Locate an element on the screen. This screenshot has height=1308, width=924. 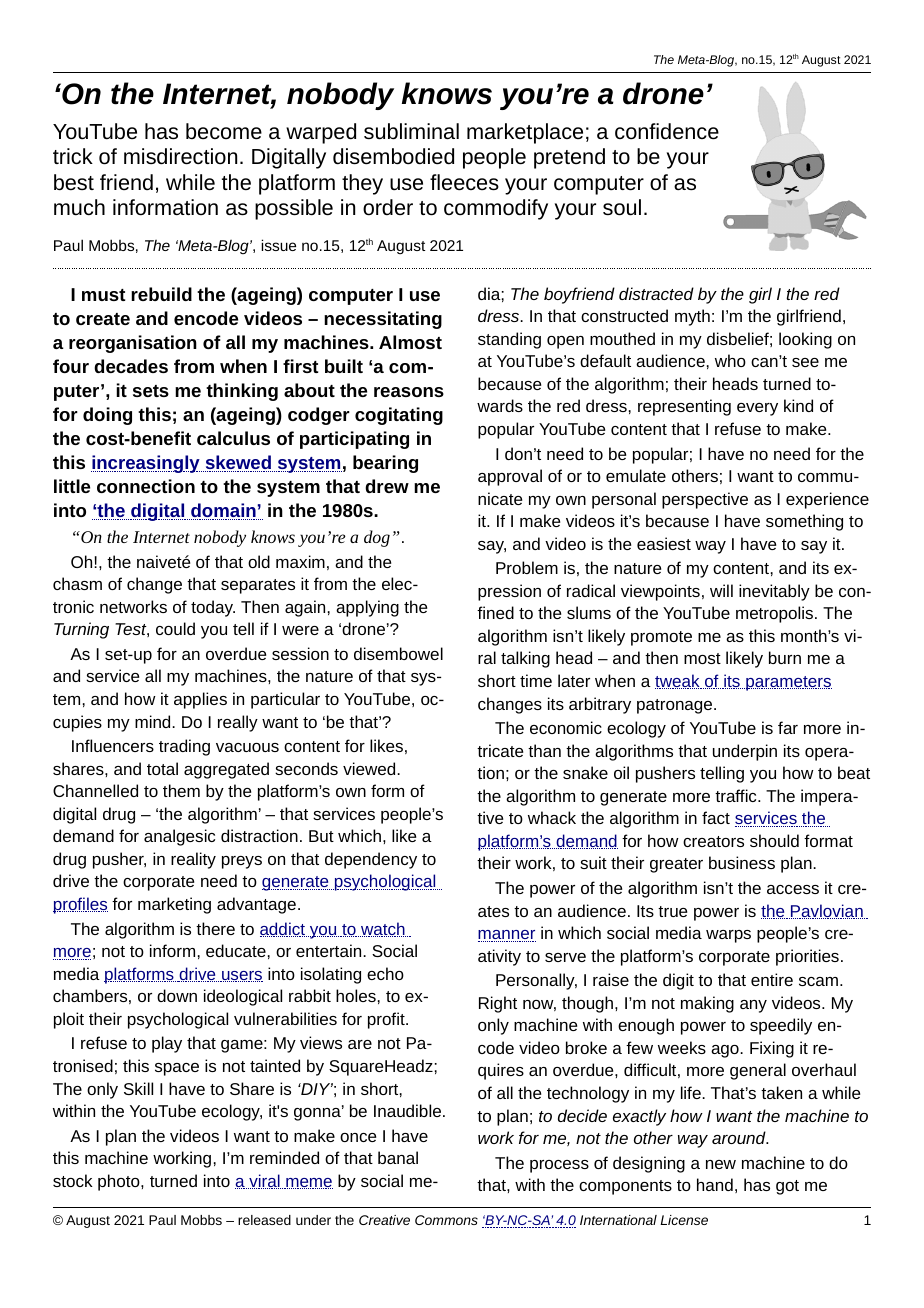
confidence is located at coordinates (667, 131).
